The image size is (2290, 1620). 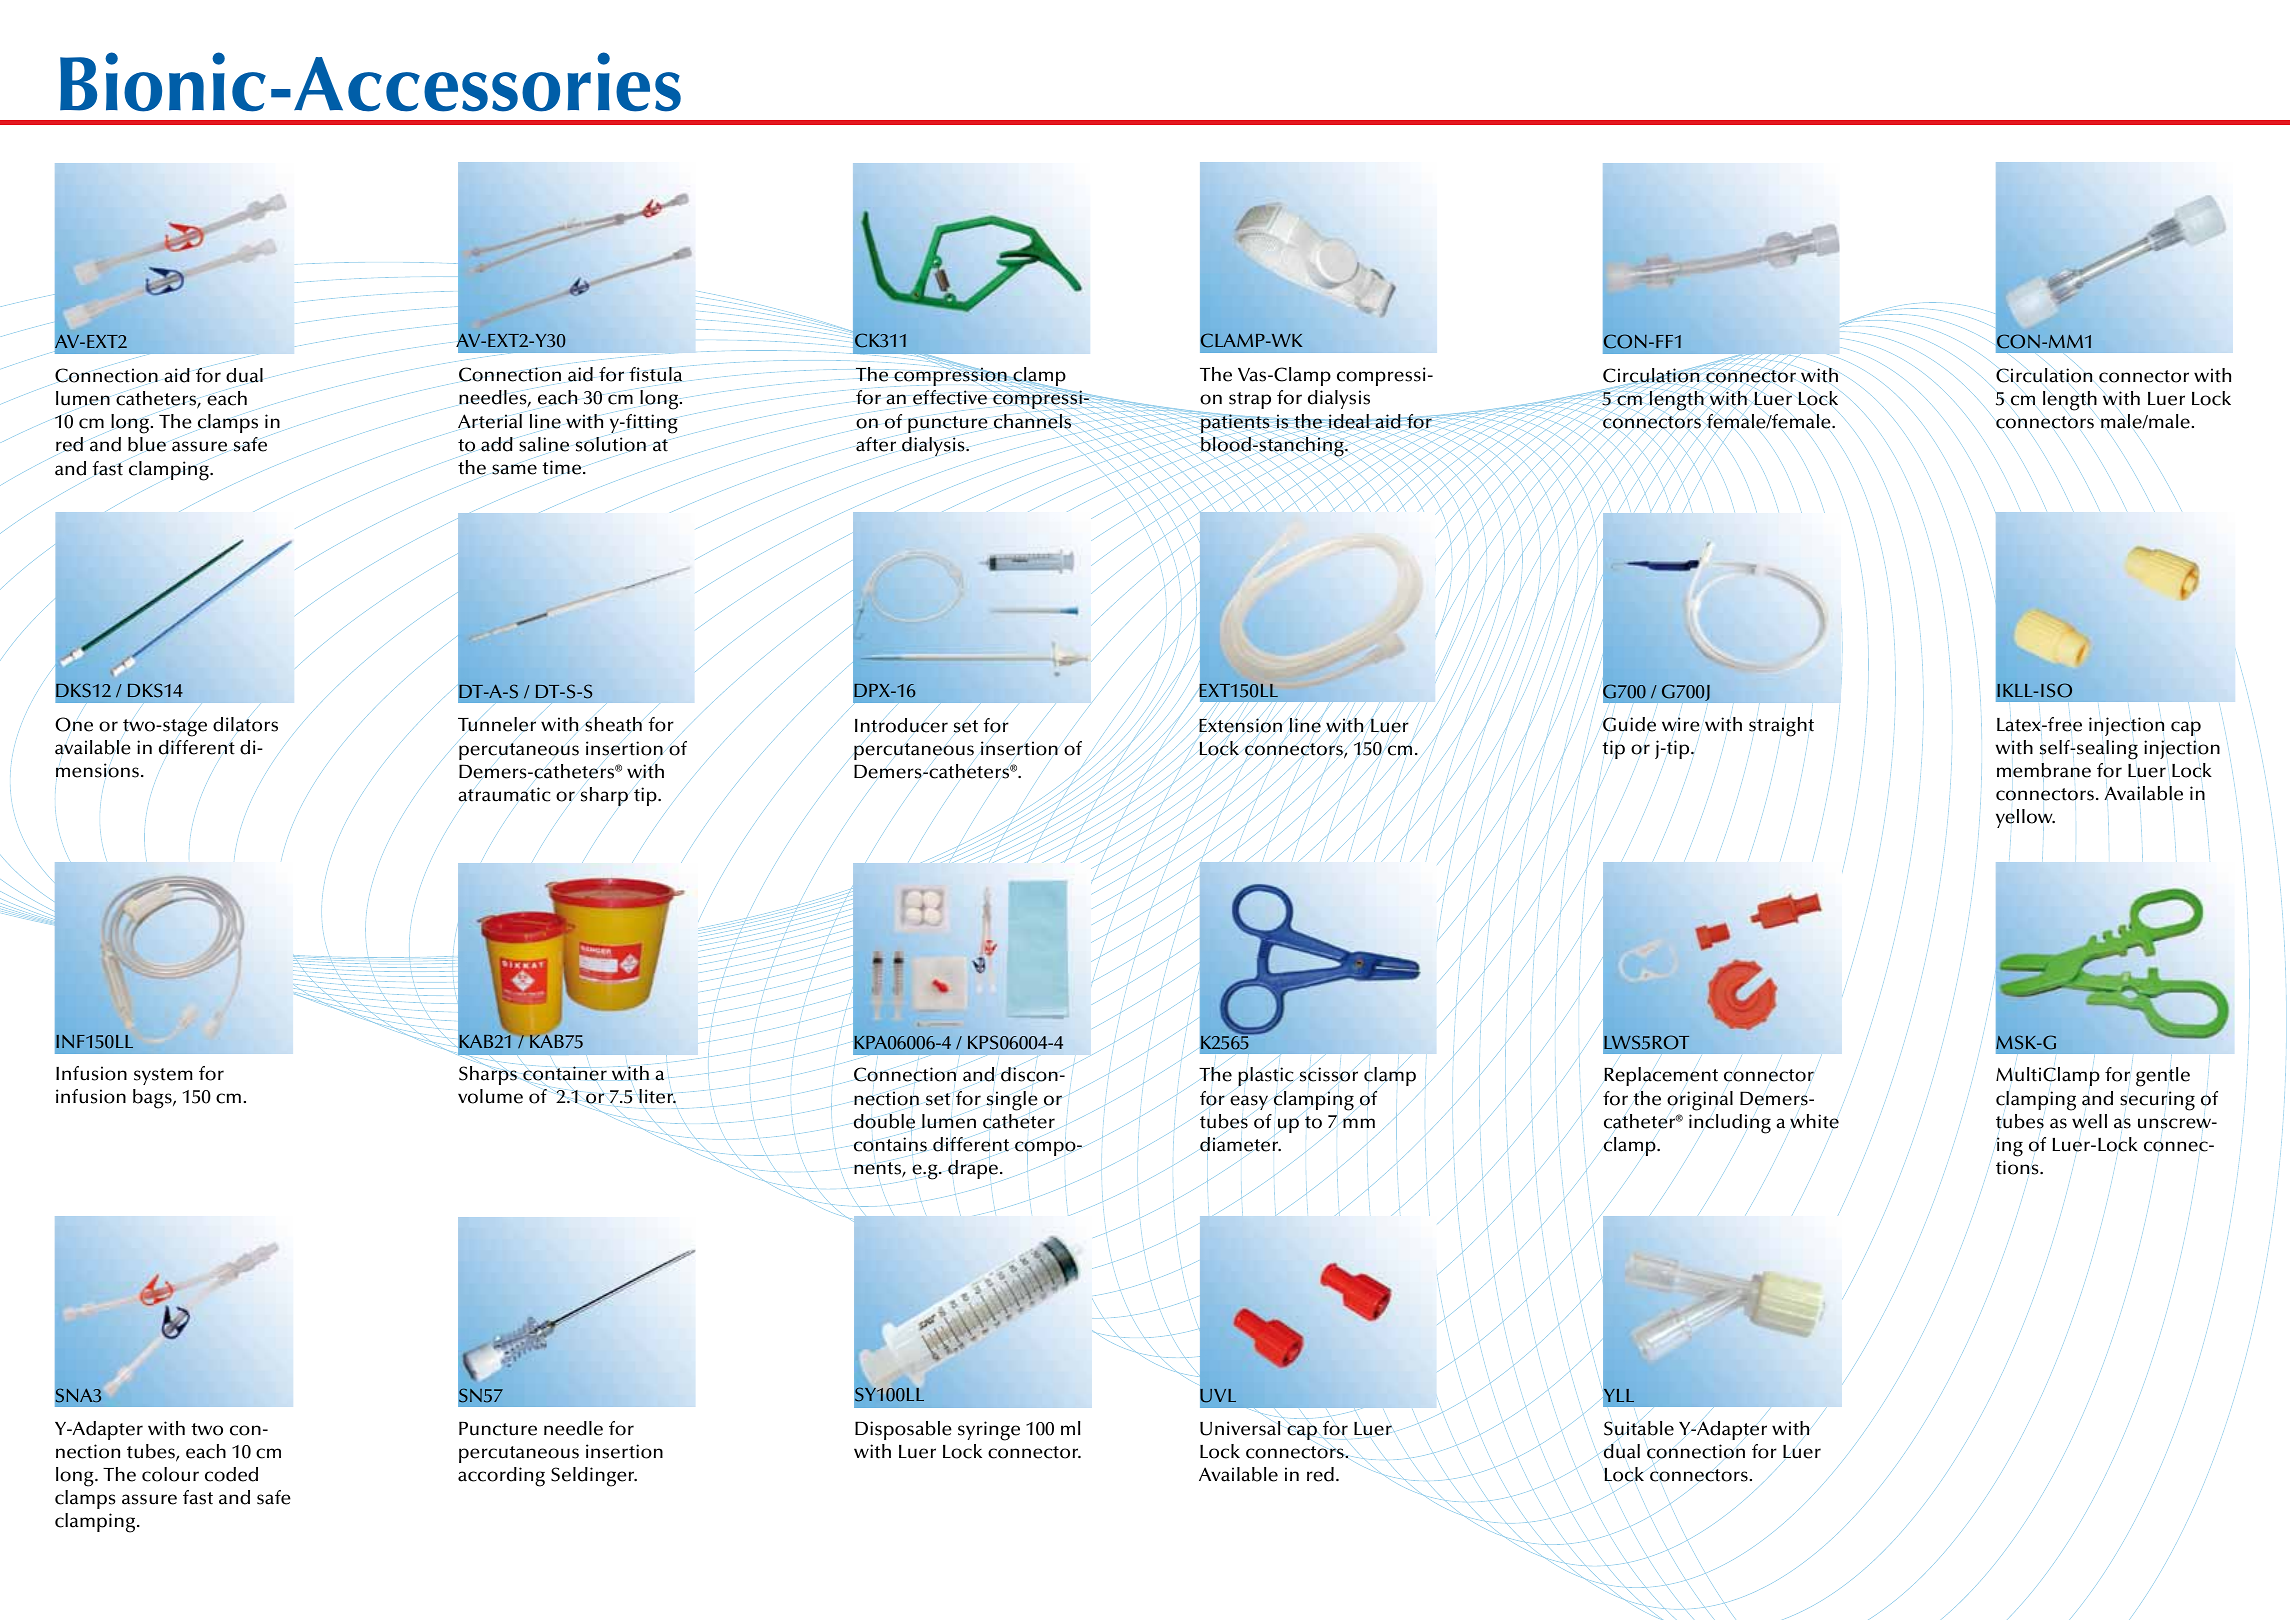 What do you see at coordinates (489, 422) in the page?
I see `Arterial` at bounding box center [489, 422].
